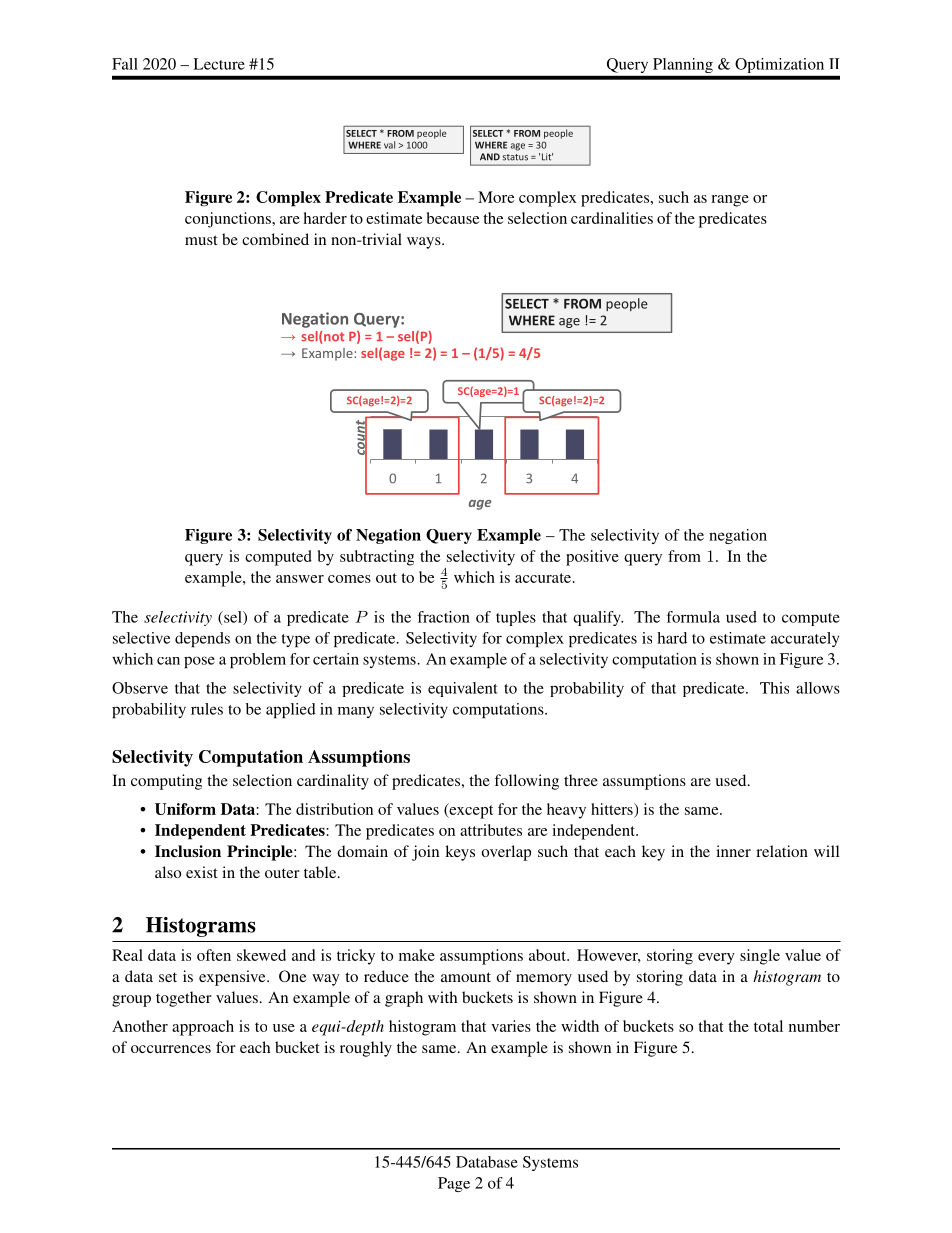 This page has height=1233, width=952. I want to click on occurrences, so click(171, 1049).
